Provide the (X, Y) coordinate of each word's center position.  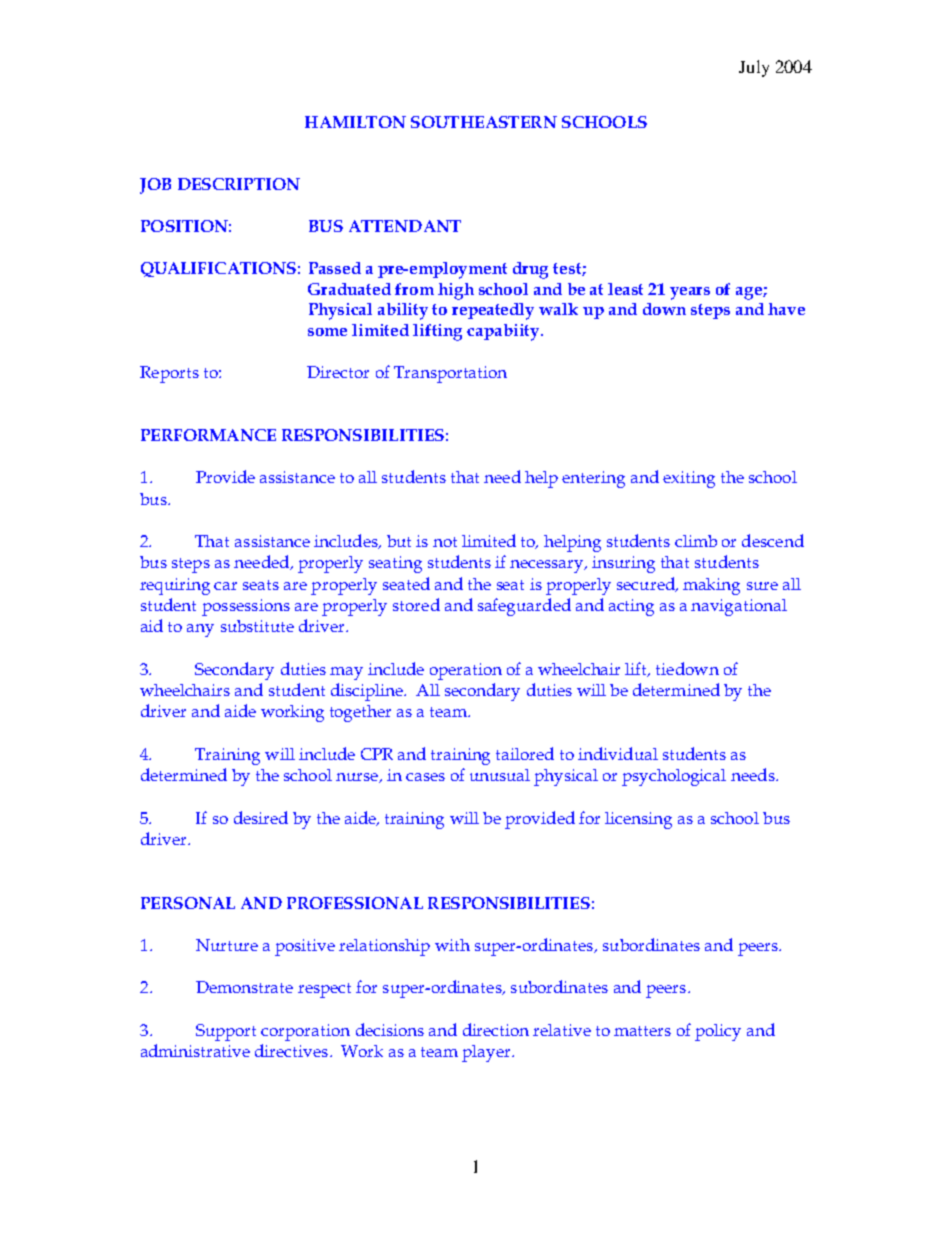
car (225, 586)
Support (226, 1032)
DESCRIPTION (239, 184)
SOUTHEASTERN (484, 122)
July (754, 68)
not (445, 542)
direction (496, 1029)
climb (696, 541)
